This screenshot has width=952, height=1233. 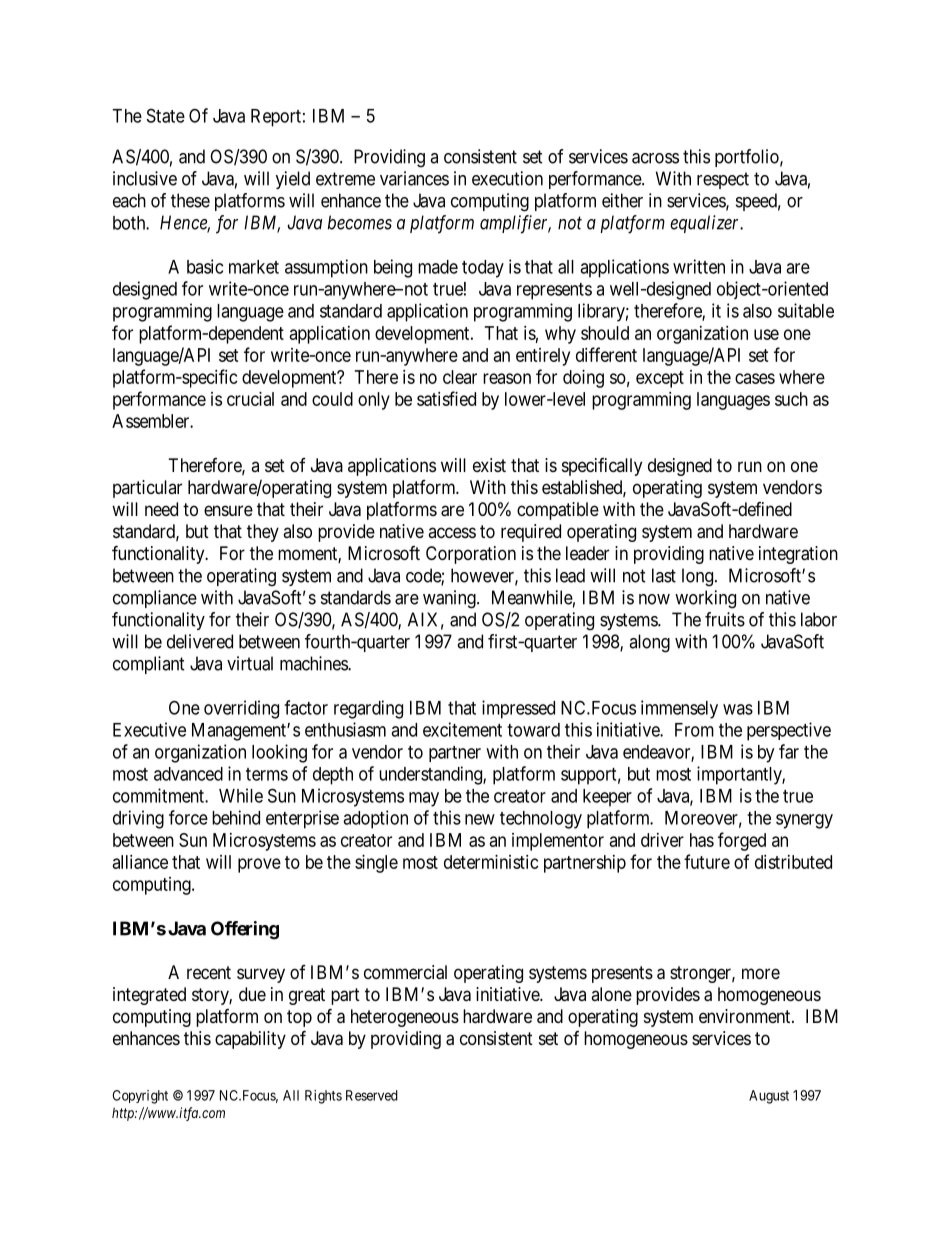 What do you see at coordinates (250, 1040) in the screenshot?
I see `capability` at bounding box center [250, 1040].
